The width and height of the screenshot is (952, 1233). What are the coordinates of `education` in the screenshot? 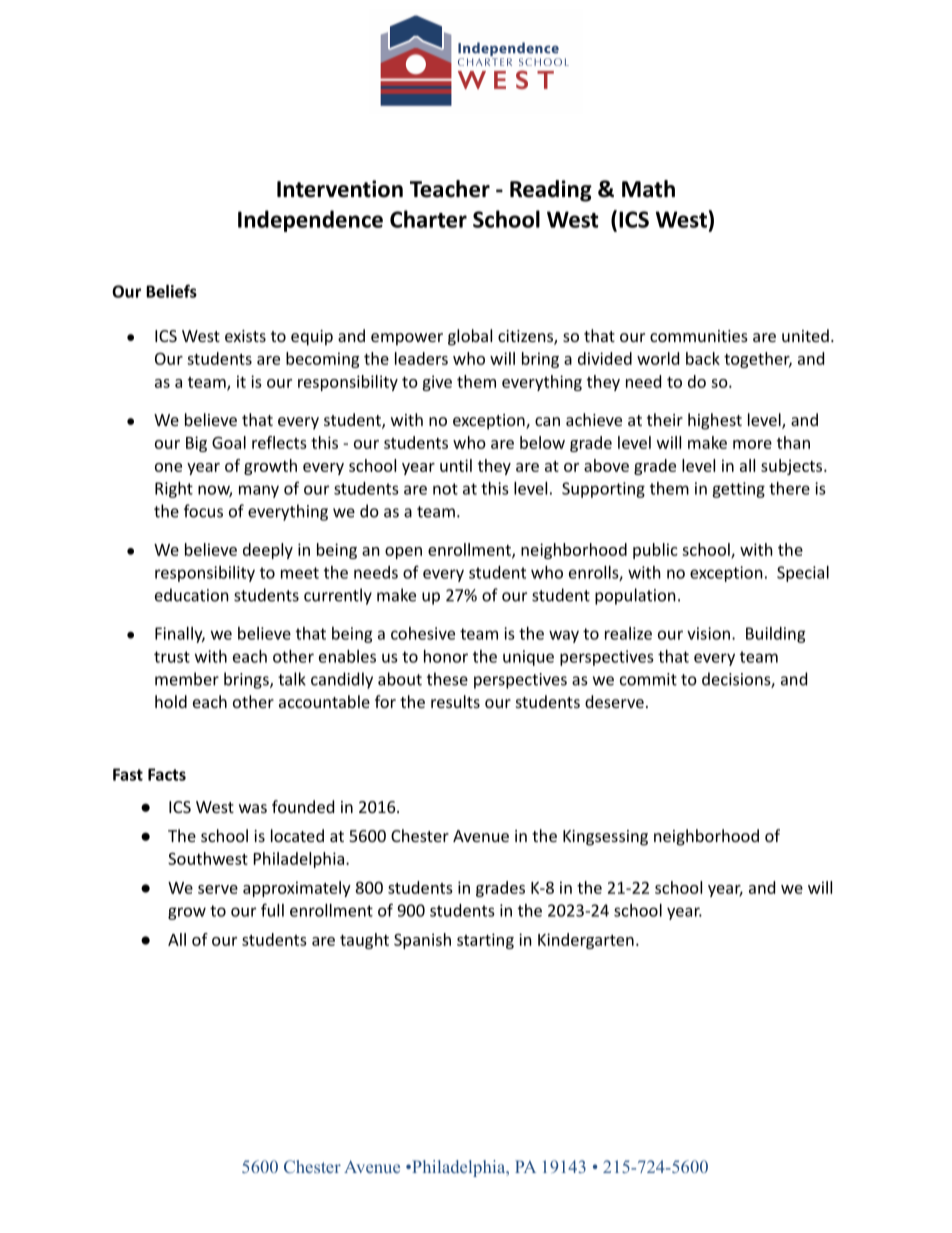 It's located at (192, 595).
